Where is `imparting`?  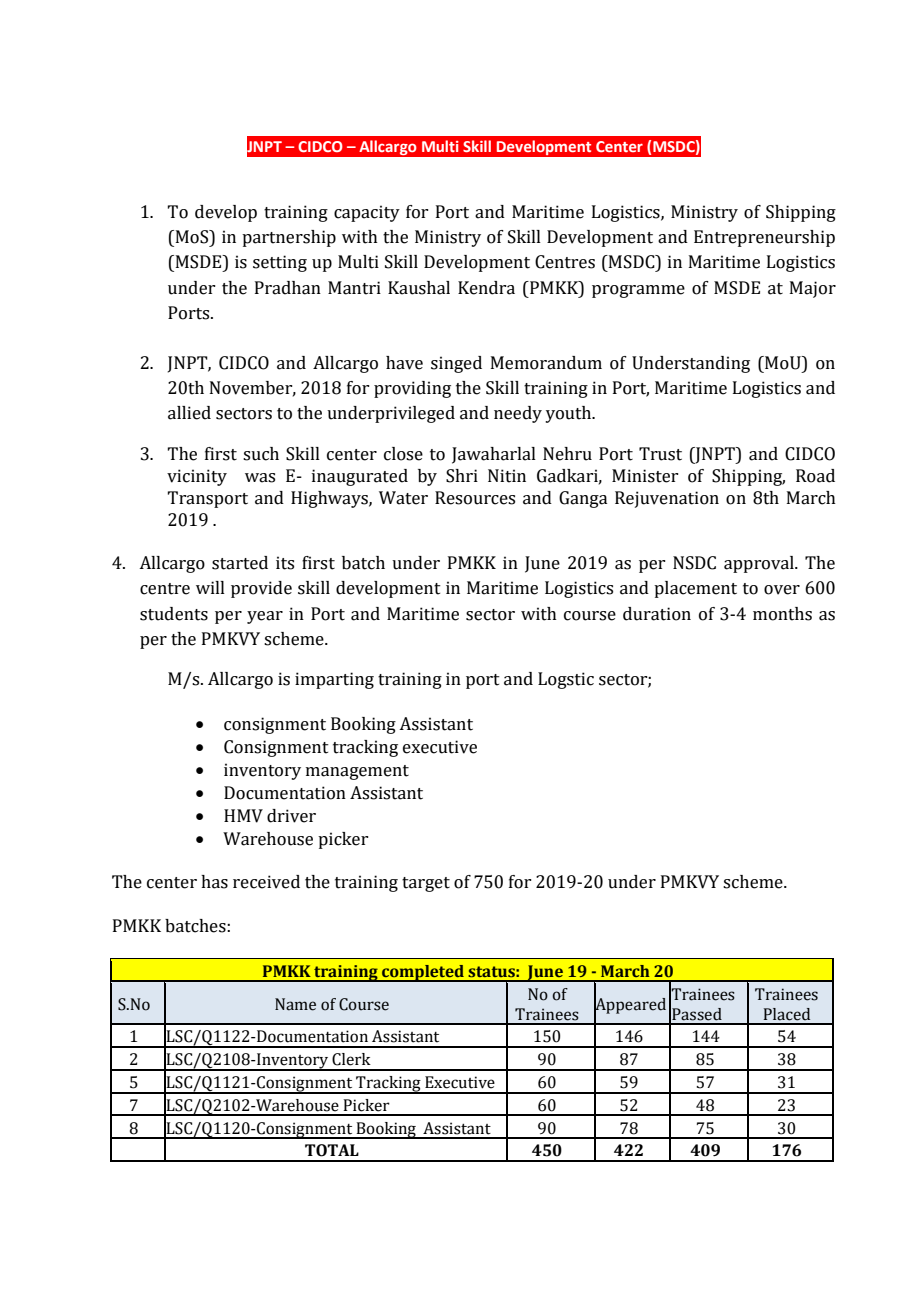
imparting is located at coordinates (334, 680).
